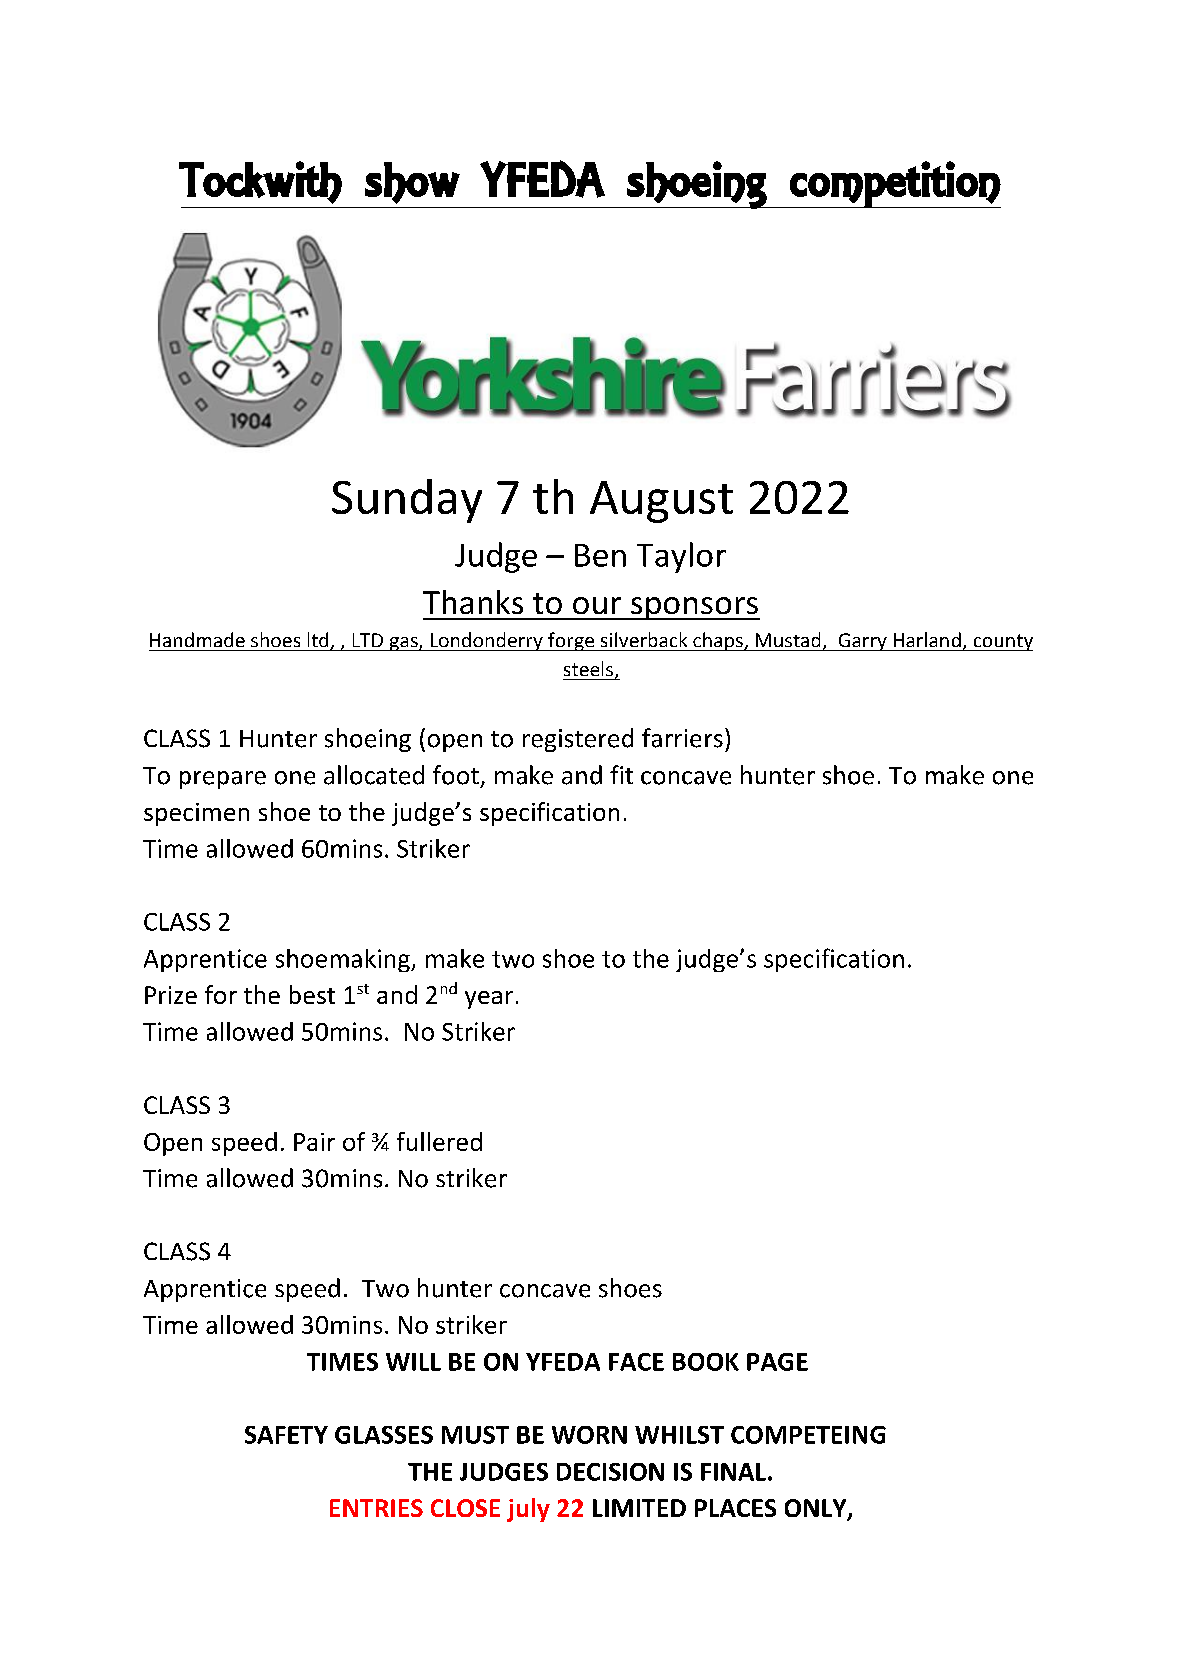 This screenshot has height=1672, width=1182. Describe the element at coordinates (196, 814) in the screenshot. I see `specimen` at that location.
